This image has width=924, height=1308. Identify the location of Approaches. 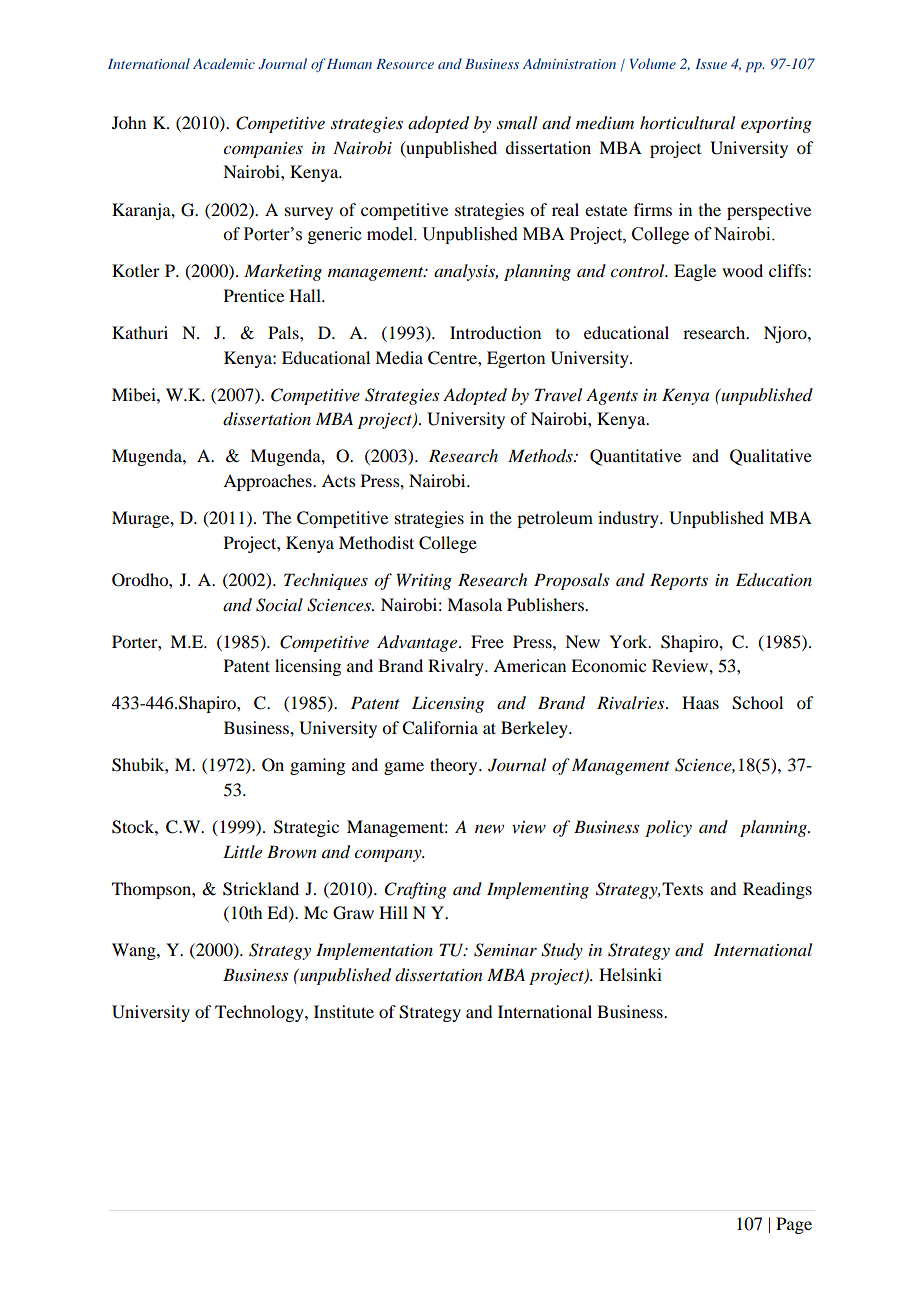
(268, 482).
